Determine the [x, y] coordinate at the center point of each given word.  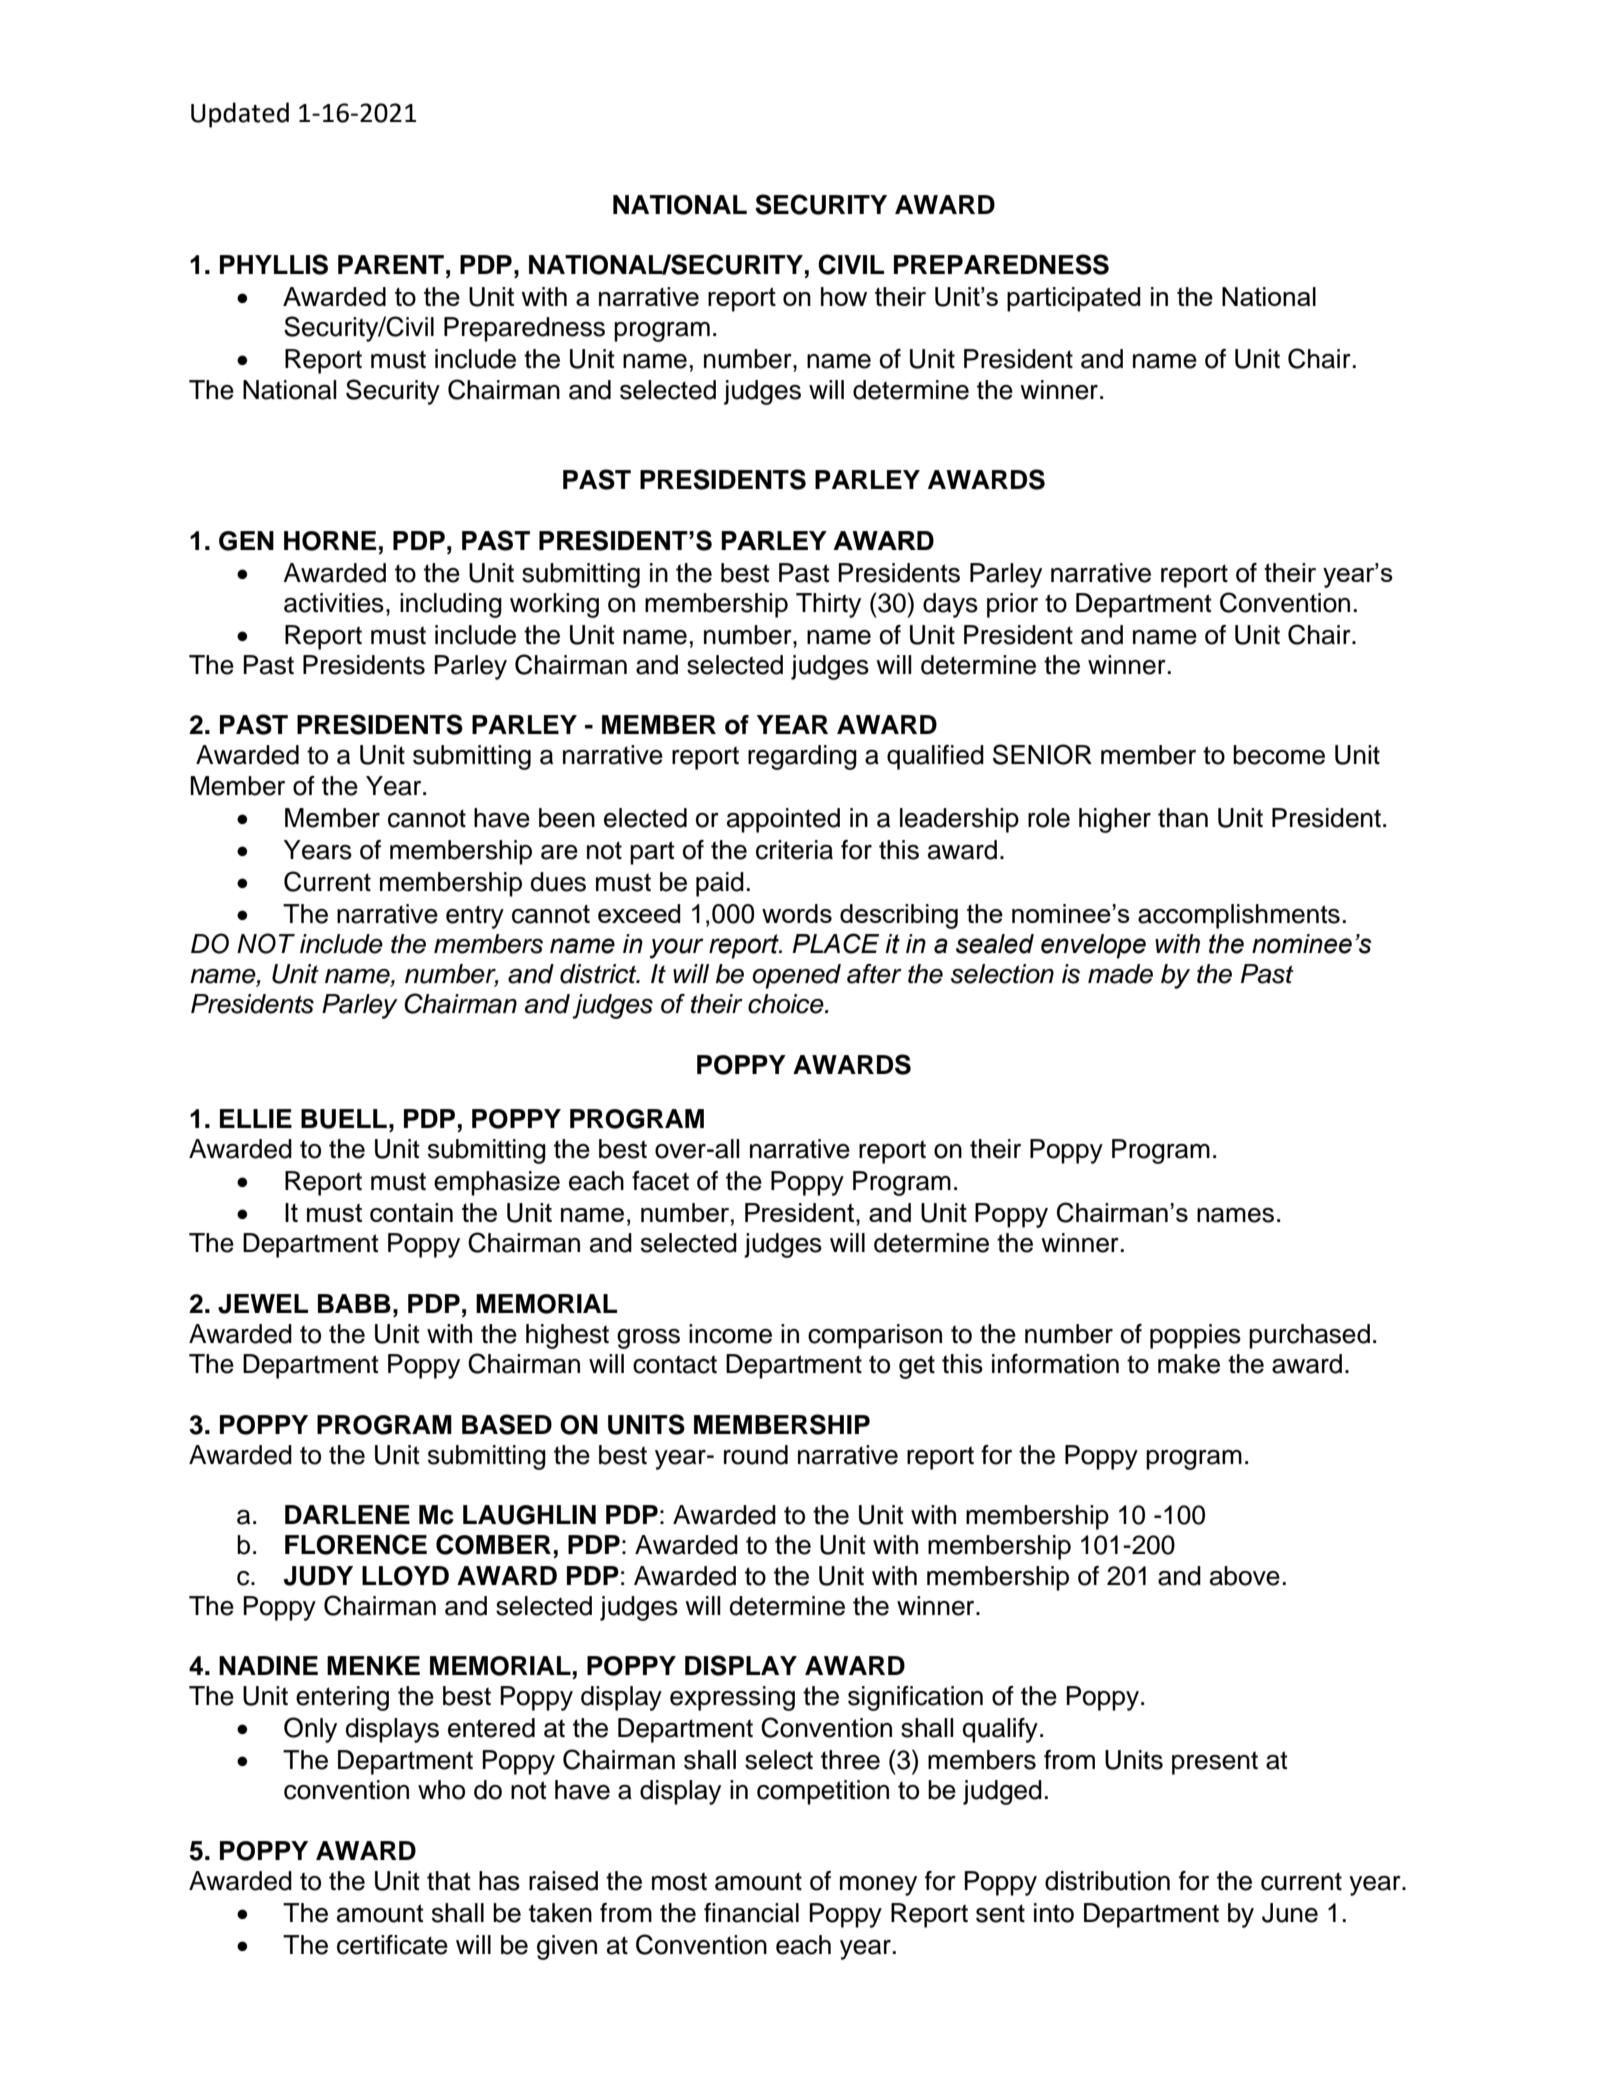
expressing [732, 1698]
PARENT [391, 264]
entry [475, 917]
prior [1012, 605]
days [950, 605]
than [1183, 818]
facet [660, 1181]
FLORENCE [356, 1544]
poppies [1195, 1336]
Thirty [828, 605]
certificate [392, 1945]
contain [411, 1212]
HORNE [330, 541]
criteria [794, 850]
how [844, 296]
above [1245, 1576]
